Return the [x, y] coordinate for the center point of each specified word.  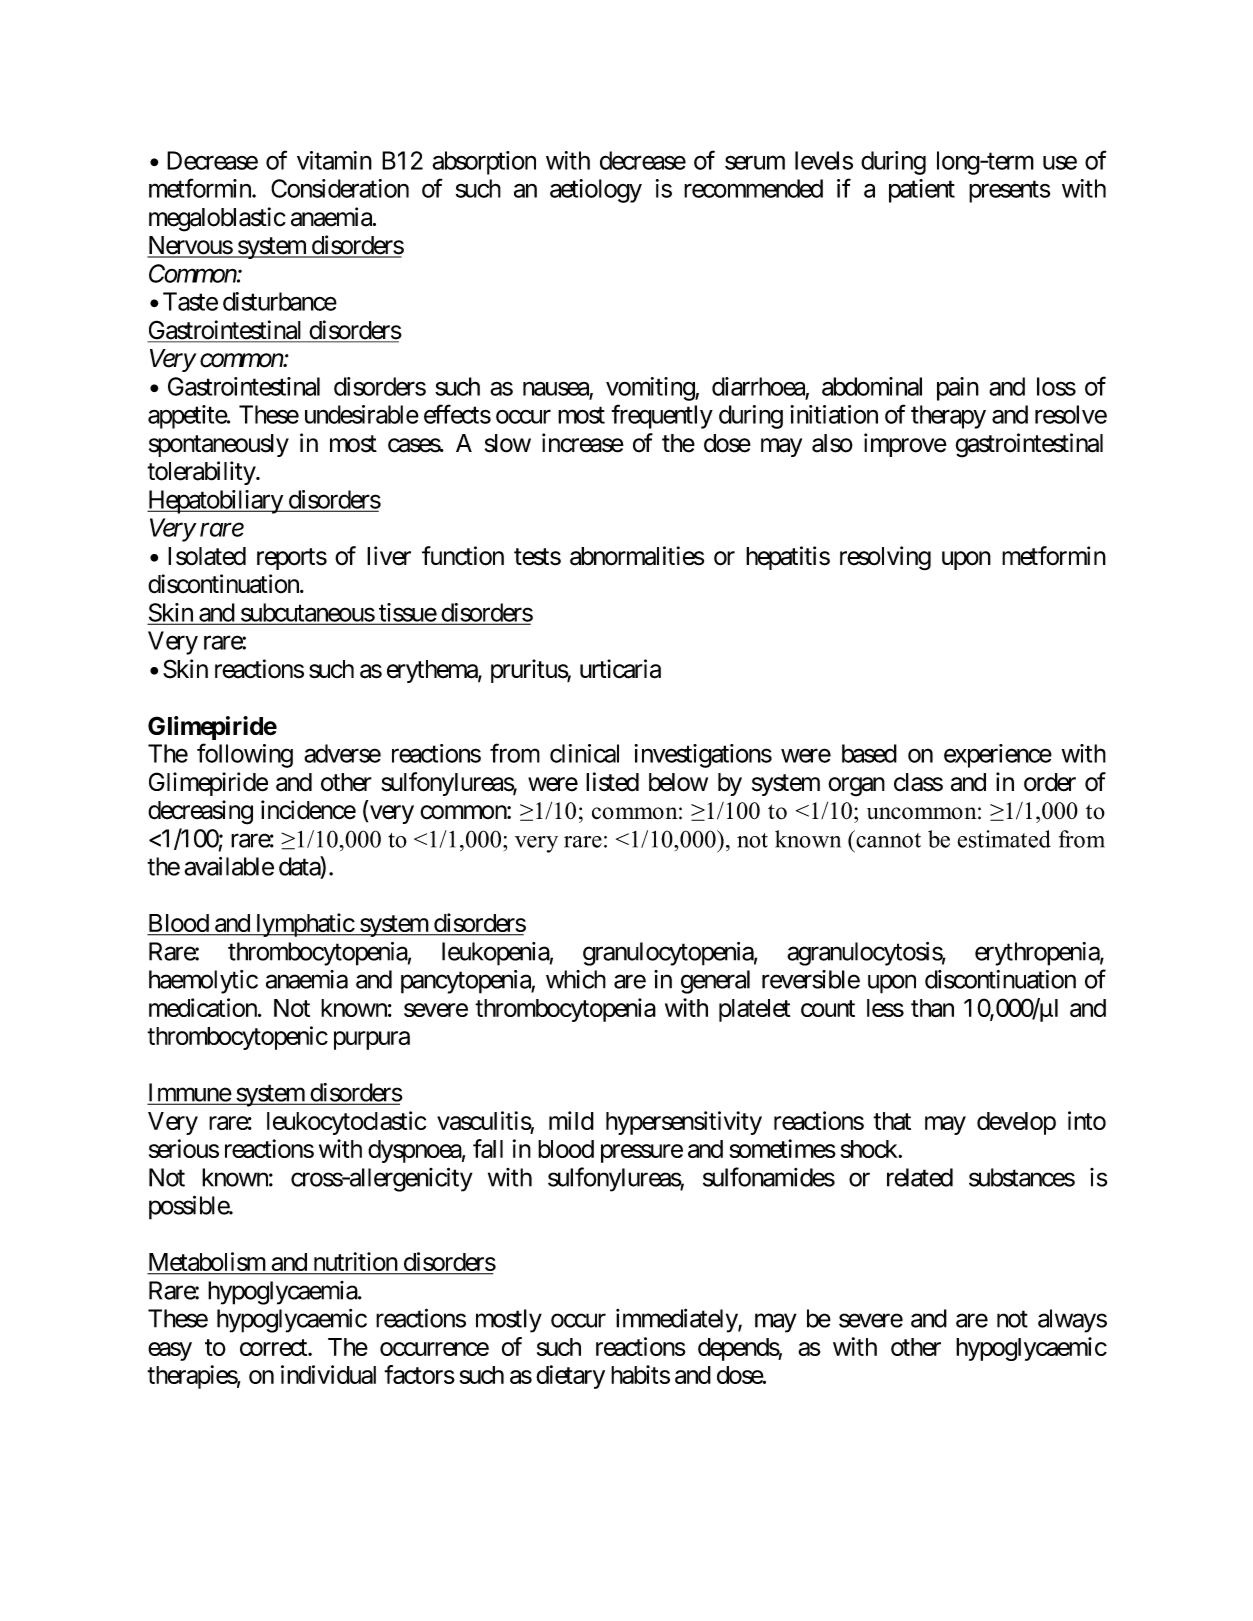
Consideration [340, 188]
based [869, 753]
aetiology [596, 191]
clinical [584, 753]
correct [274, 1347]
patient [922, 191]
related [920, 1177]
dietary [570, 1377]
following [245, 755]
